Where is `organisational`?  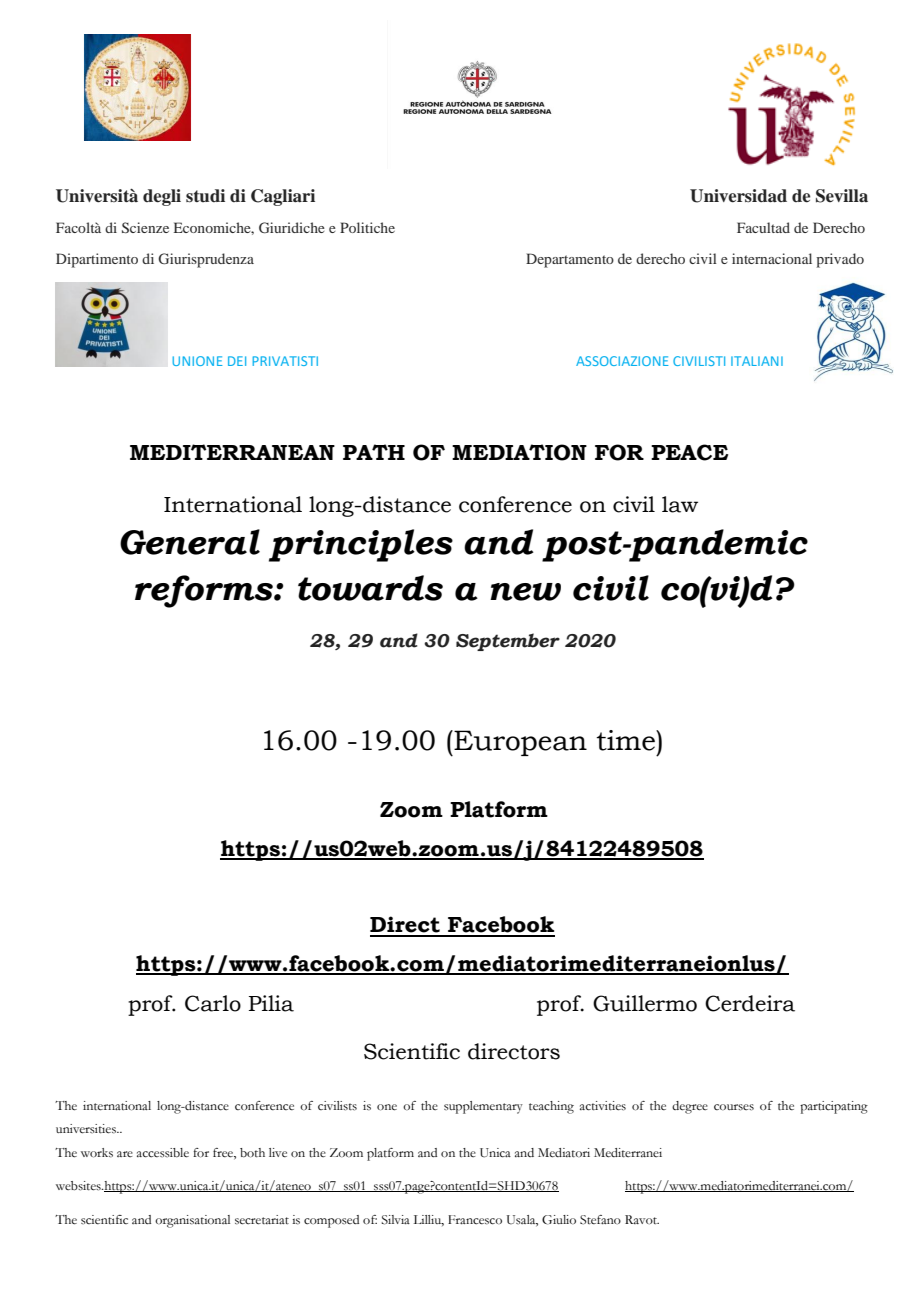
organisational is located at coordinates (192, 1221).
